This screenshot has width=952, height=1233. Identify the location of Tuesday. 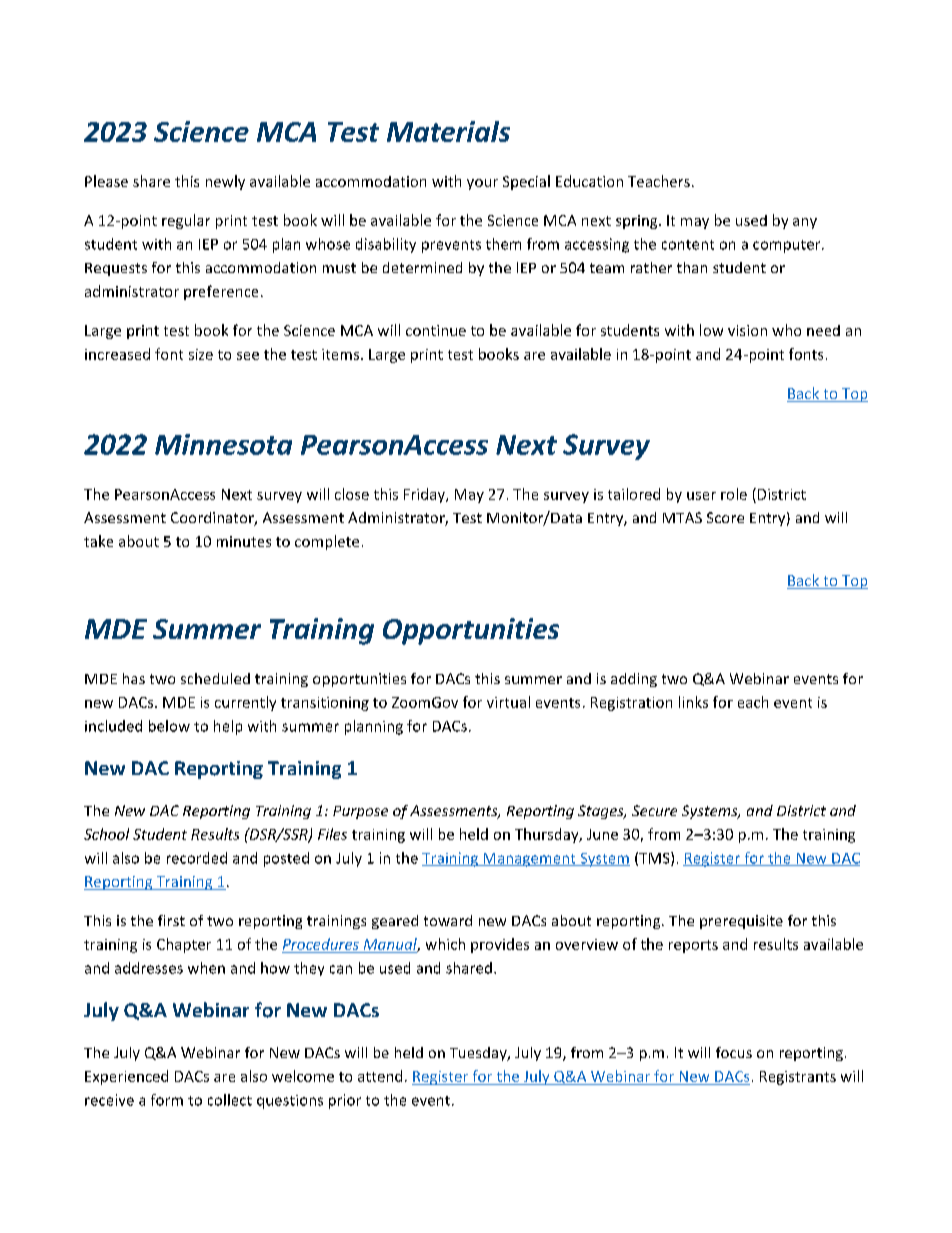
(479, 1054).
